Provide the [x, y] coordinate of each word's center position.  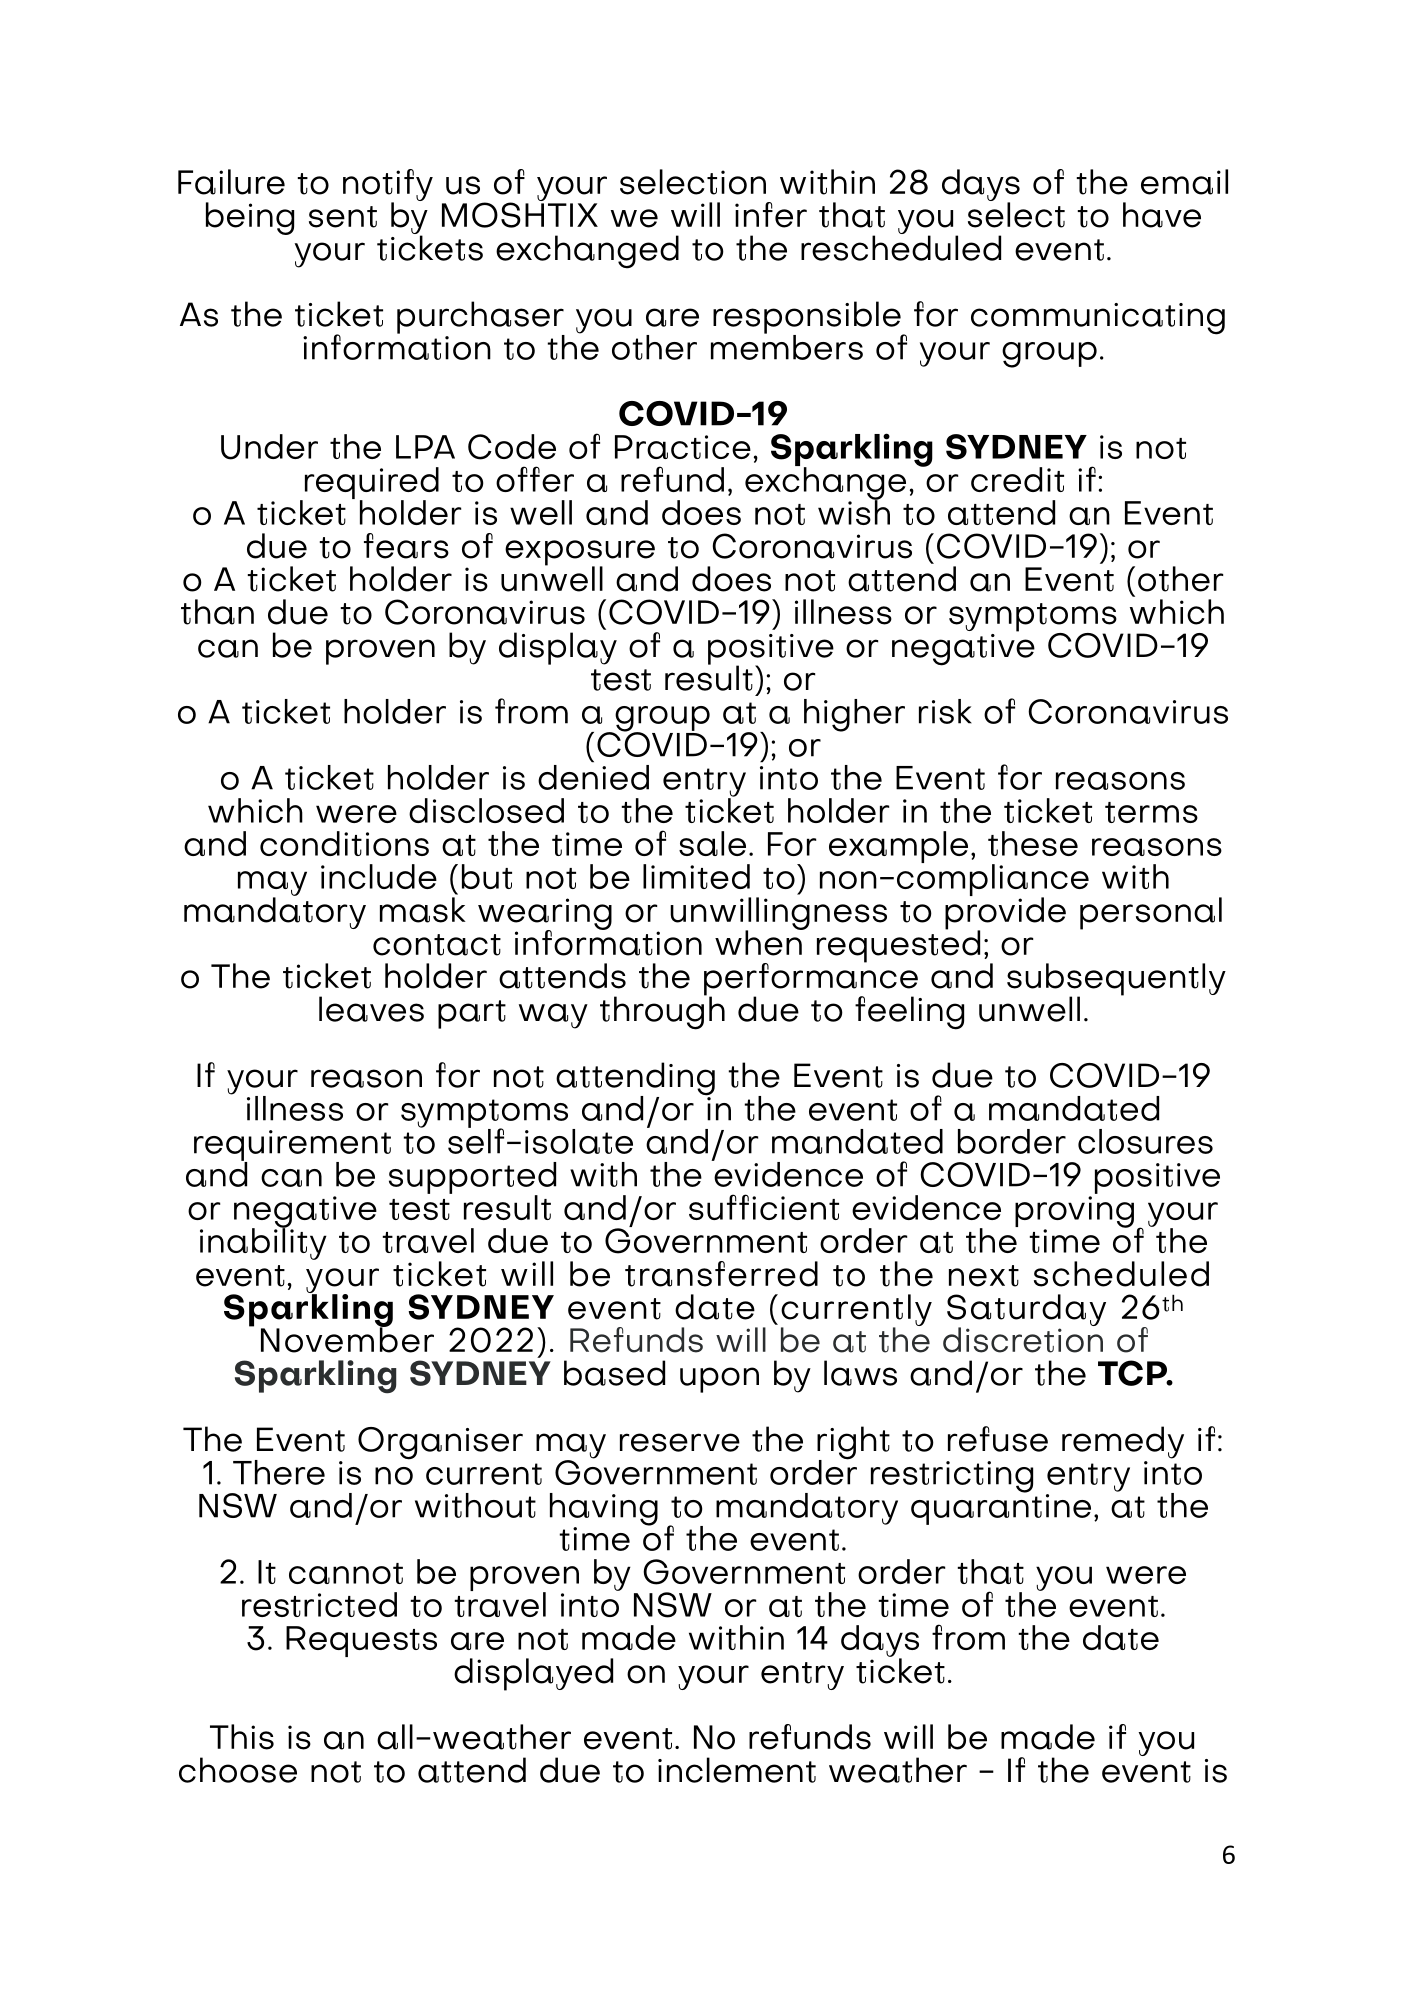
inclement [737, 1770]
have [1162, 215]
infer [771, 215]
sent [343, 217]
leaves [371, 1009]
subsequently [1116, 980]
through [662, 1012]
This [242, 1737]
